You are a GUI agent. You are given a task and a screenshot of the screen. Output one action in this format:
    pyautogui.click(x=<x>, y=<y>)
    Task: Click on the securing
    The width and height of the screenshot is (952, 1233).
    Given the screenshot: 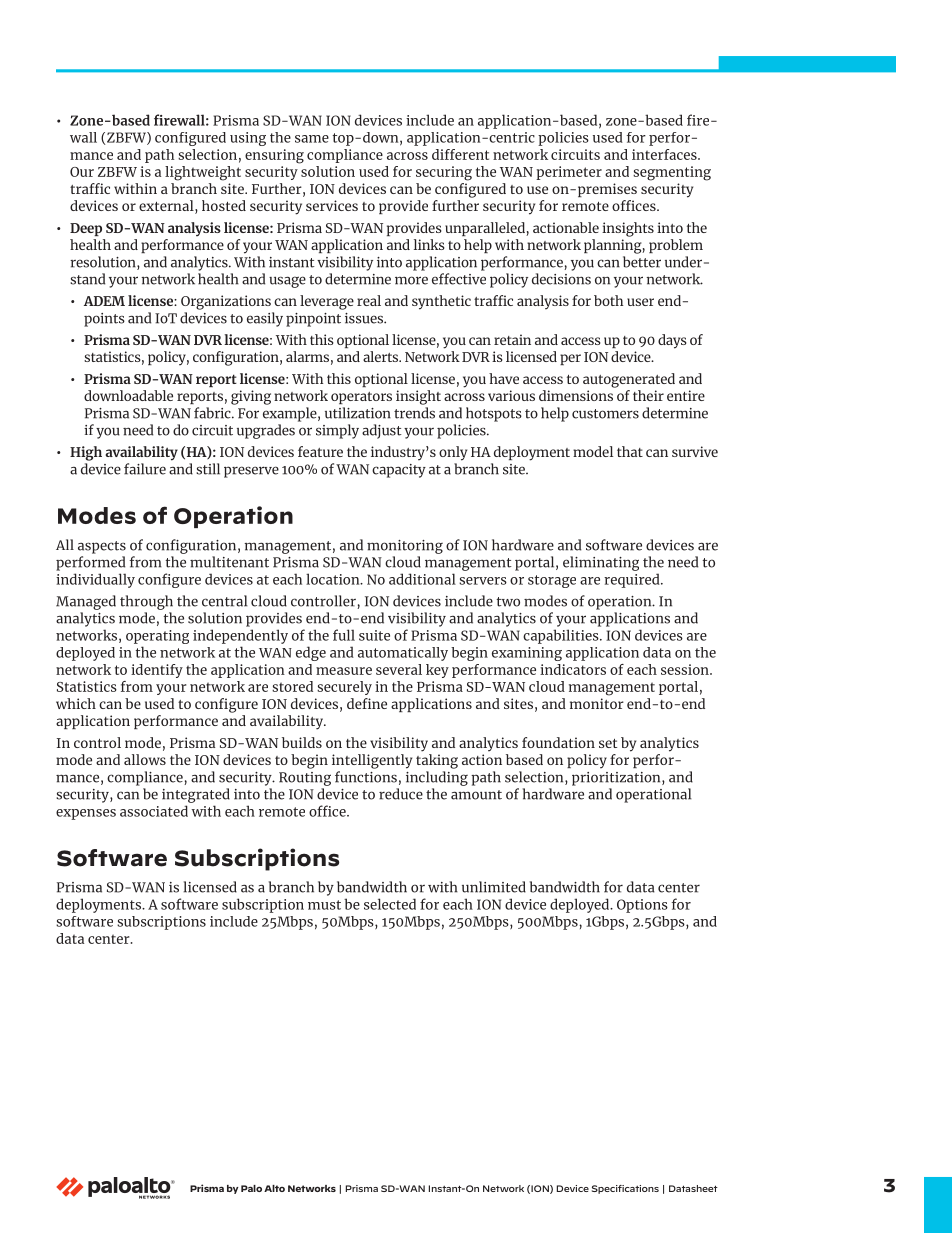 What is the action you would take?
    pyautogui.click(x=444, y=173)
